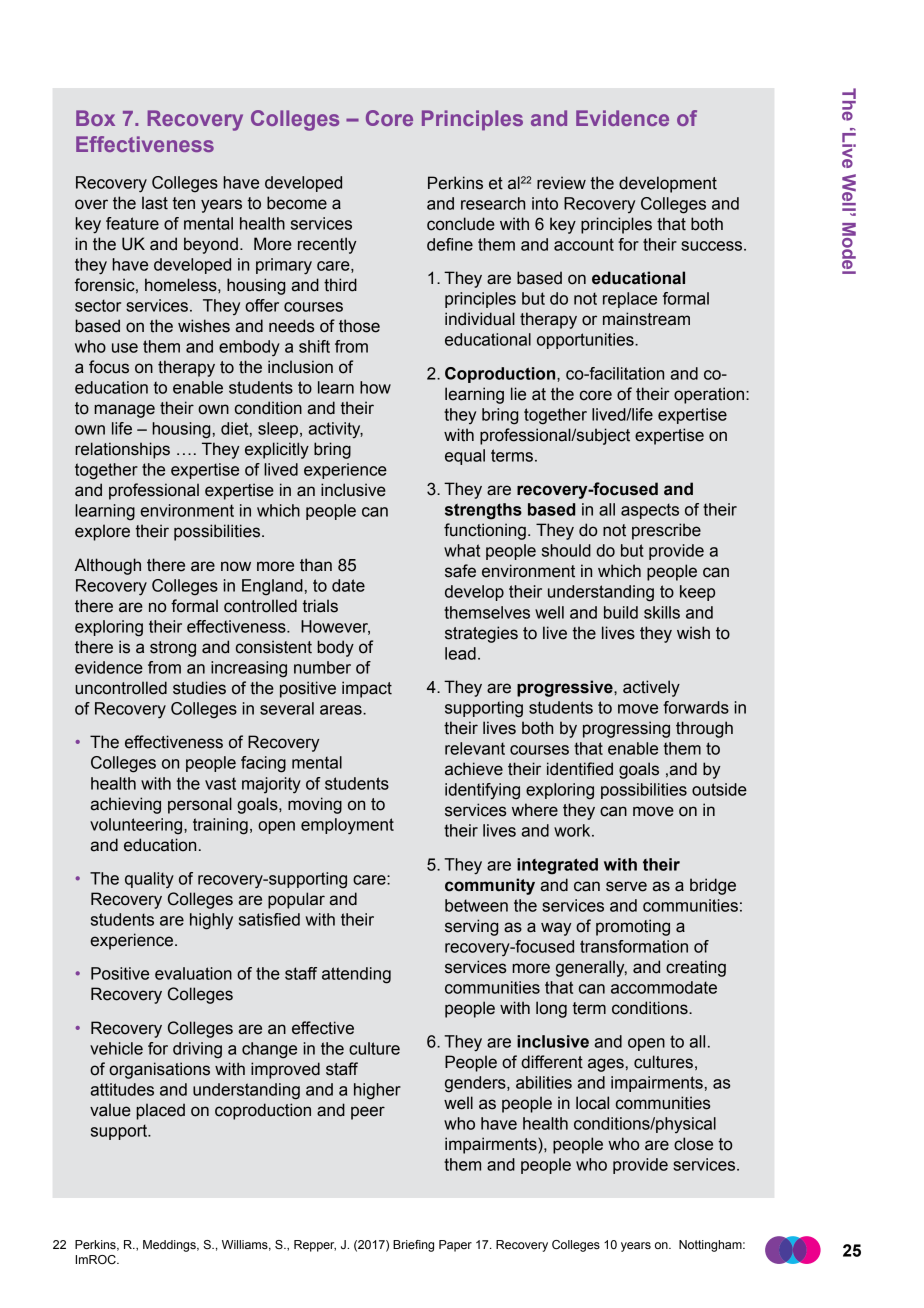  I want to click on actively, so click(651, 688).
